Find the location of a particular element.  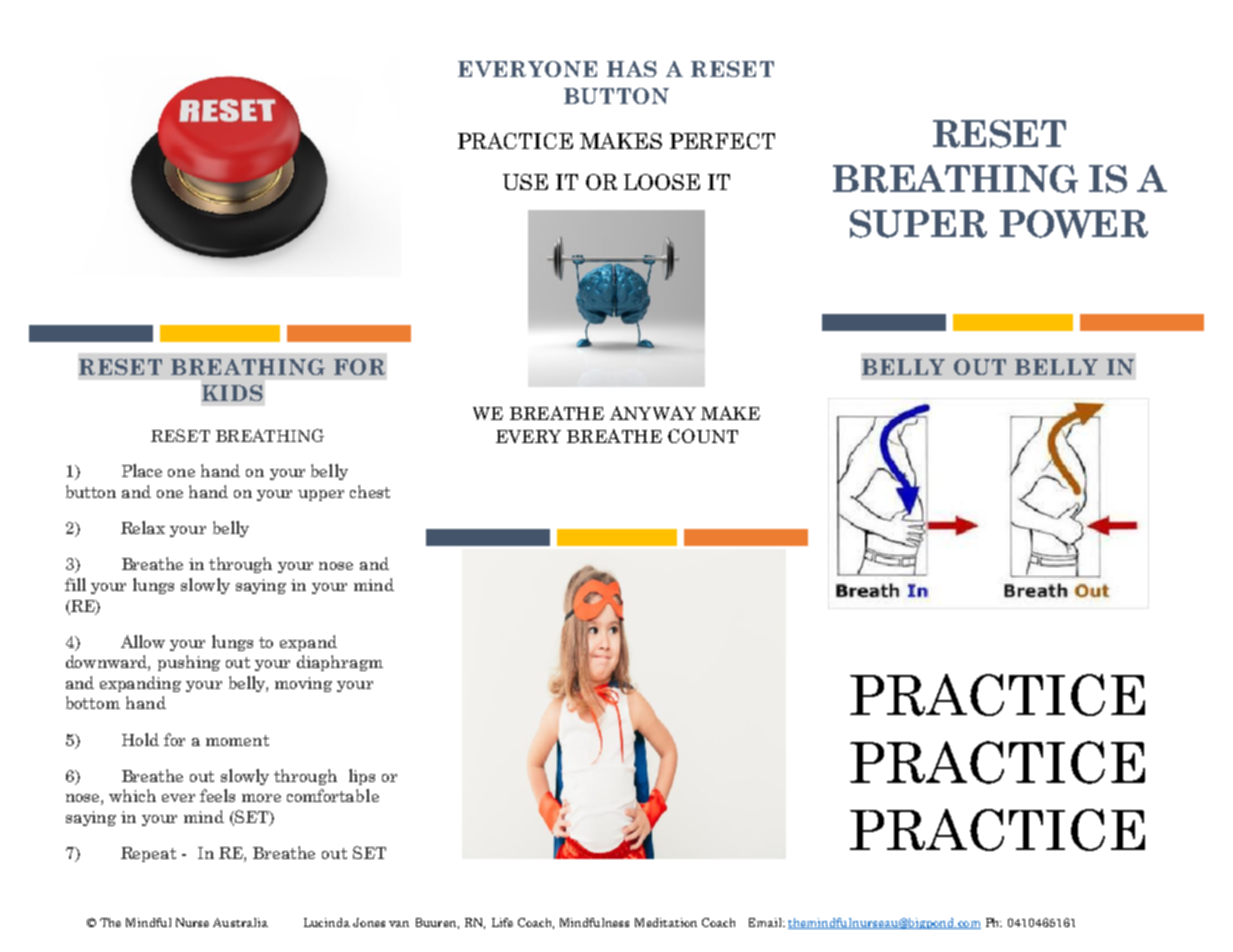

USE is located at coordinates (525, 182).
